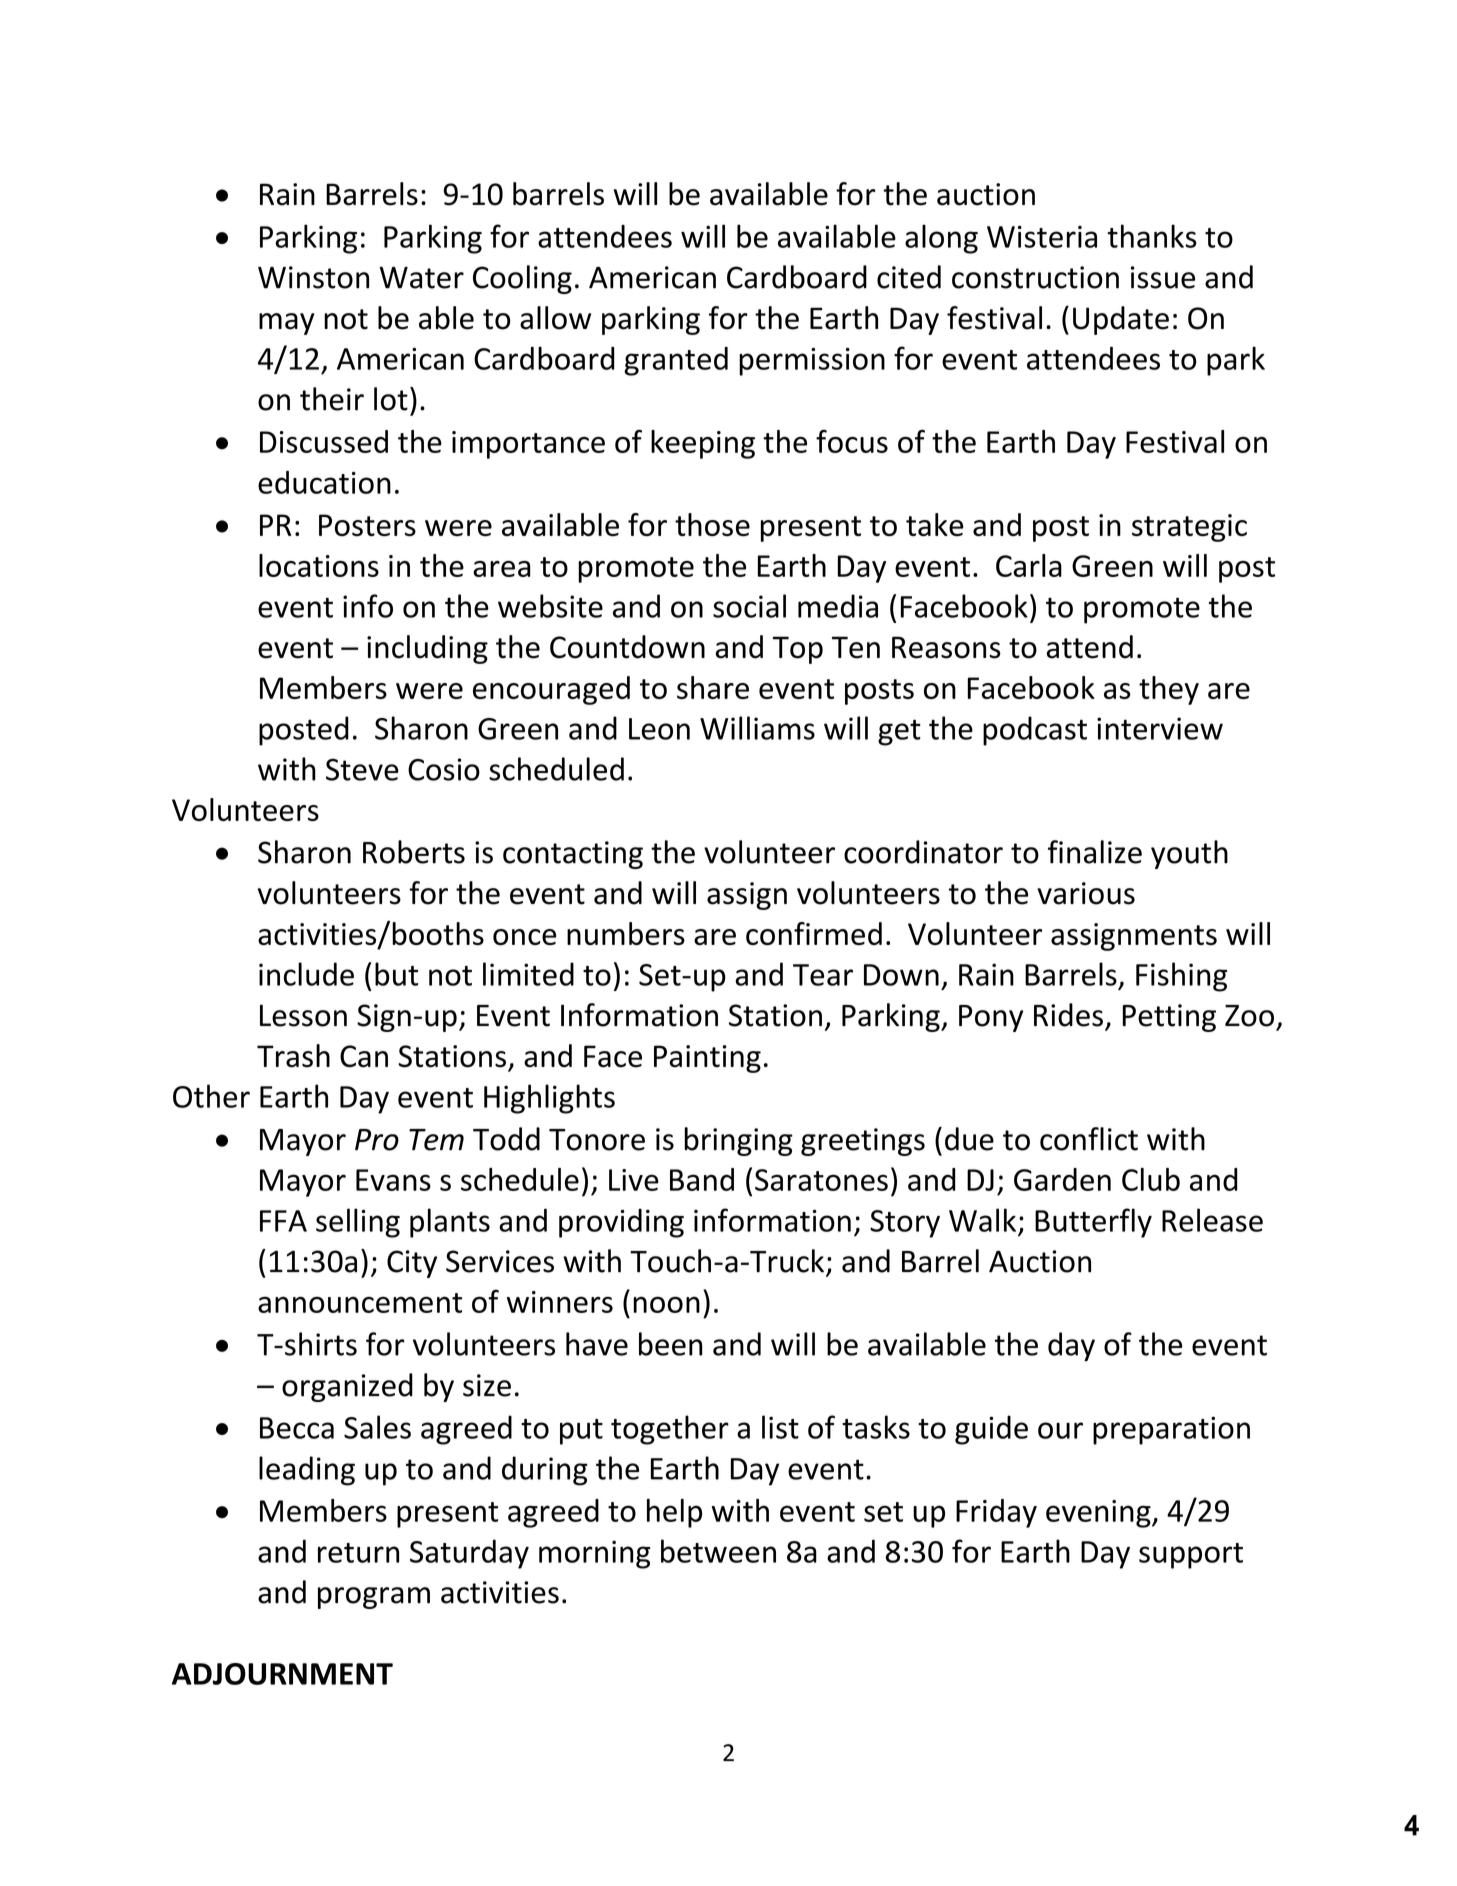 The height and width of the screenshot is (1886, 1457). I want to click on program, so click(374, 1598).
